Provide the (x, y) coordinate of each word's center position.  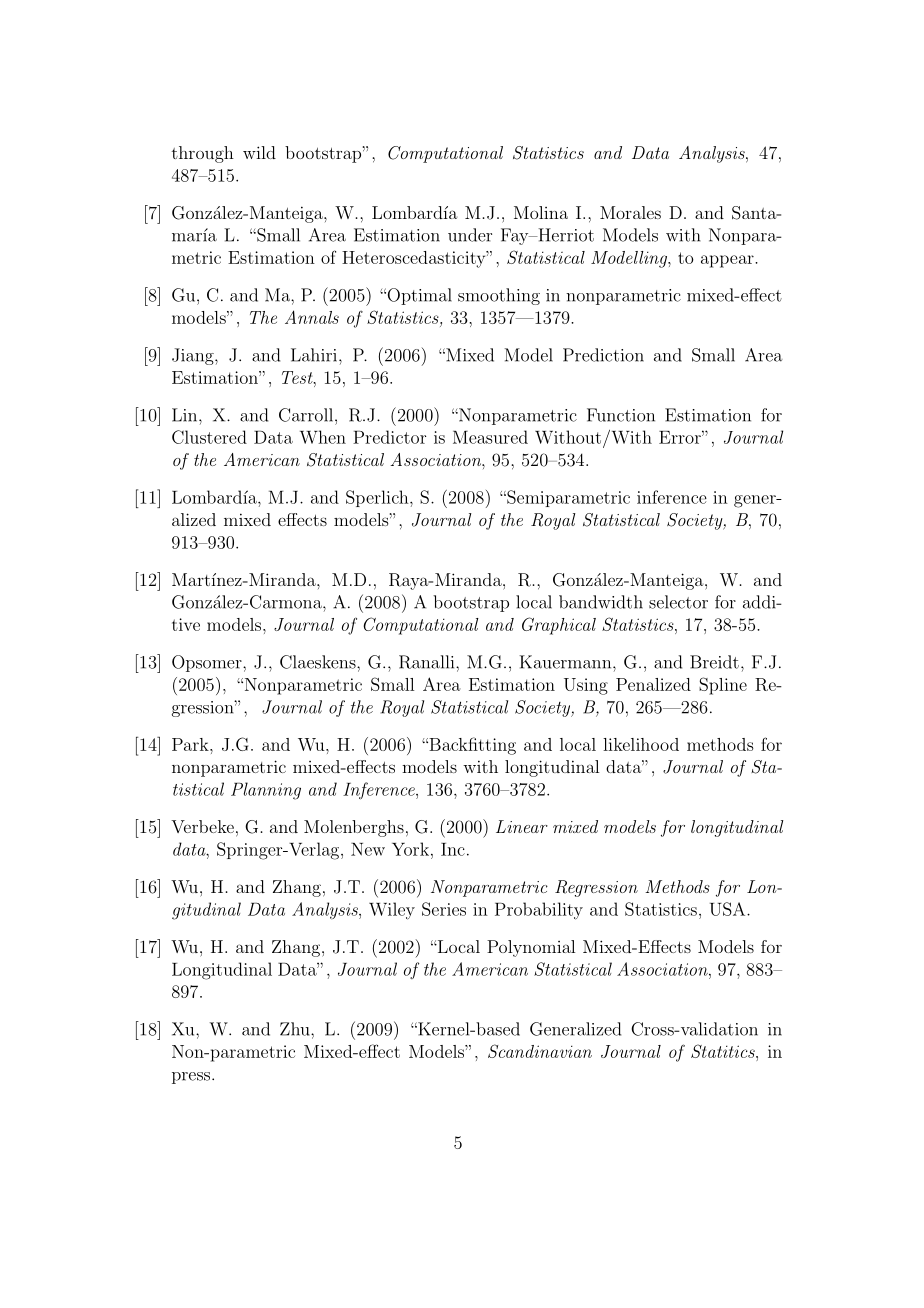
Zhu (296, 1029)
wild (259, 152)
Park (191, 744)
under (470, 235)
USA (729, 909)
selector (678, 602)
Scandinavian (540, 1051)
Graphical (559, 626)
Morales (630, 212)
